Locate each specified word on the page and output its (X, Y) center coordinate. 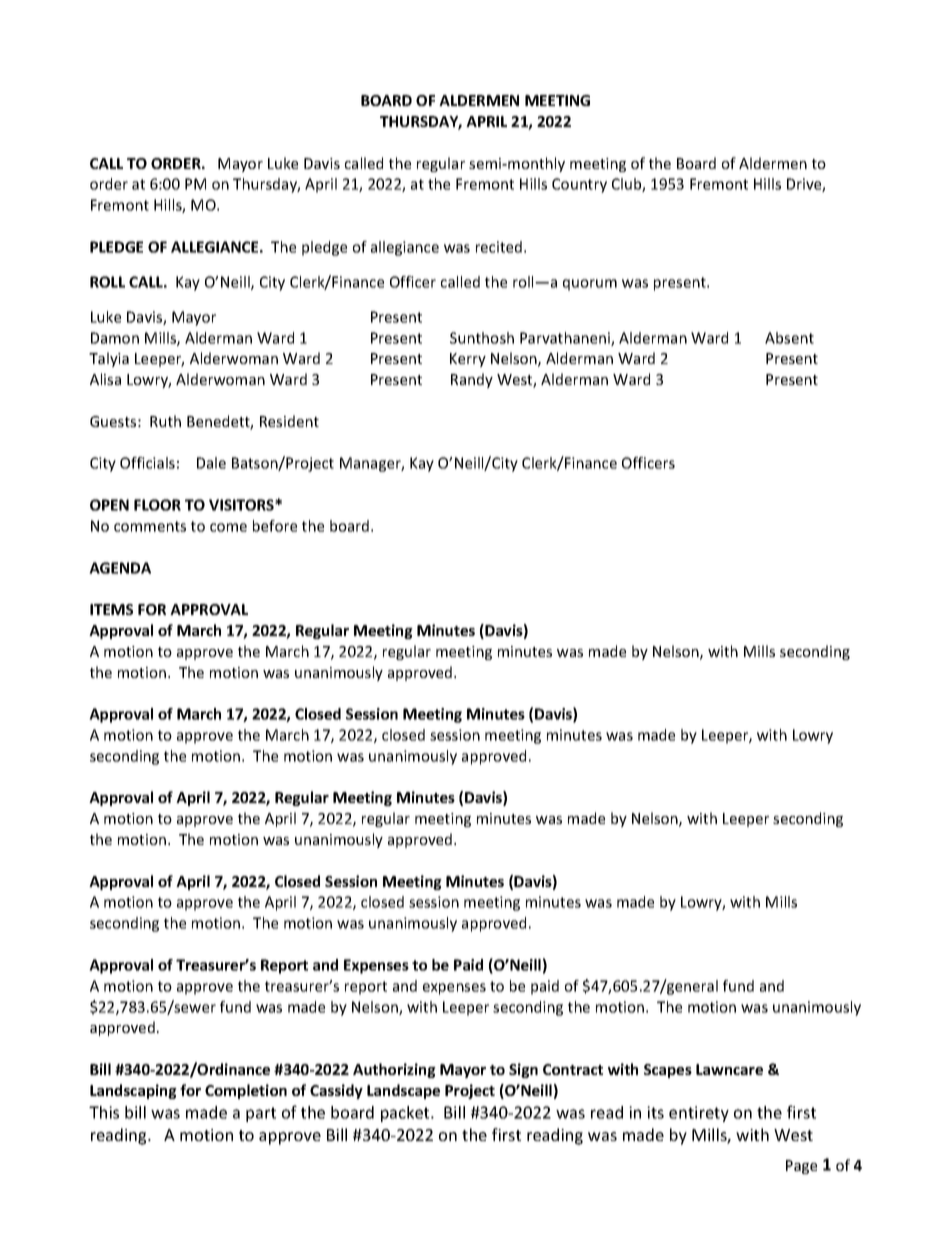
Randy (472, 380)
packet (406, 1114)
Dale (211, 463)
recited (499, 247)
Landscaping (133, 1091)
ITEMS (111, 609)
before (275, 526)
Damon (115, 338)
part (261, 1114)
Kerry (468, 360)
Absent (789, 338)
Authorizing (394, 1070)
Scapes (668, 1071)
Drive (805, 185)
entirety (699, 1114)
